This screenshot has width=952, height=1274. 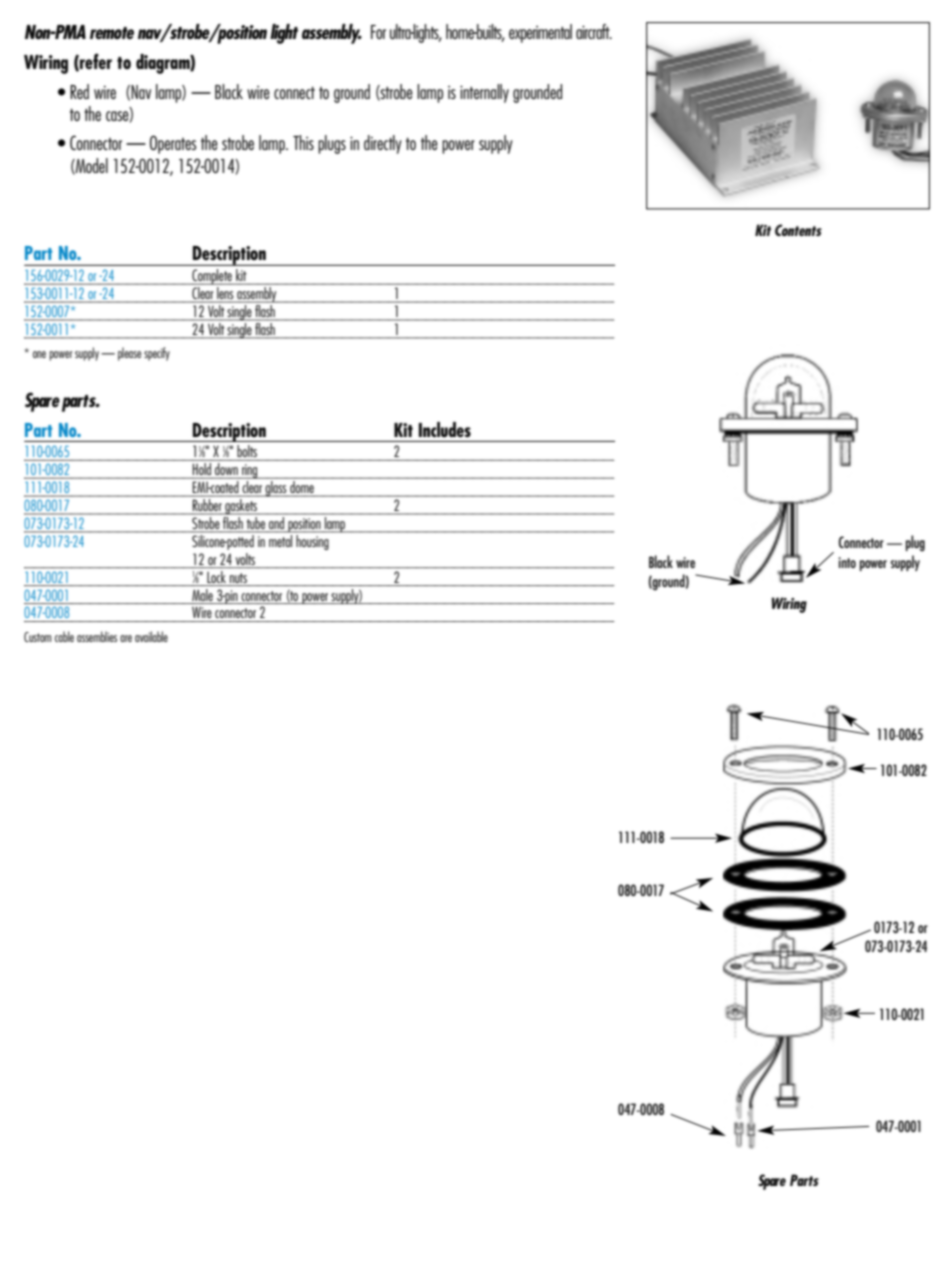 I want to click on assemblies, so click(x=97, y=636).
